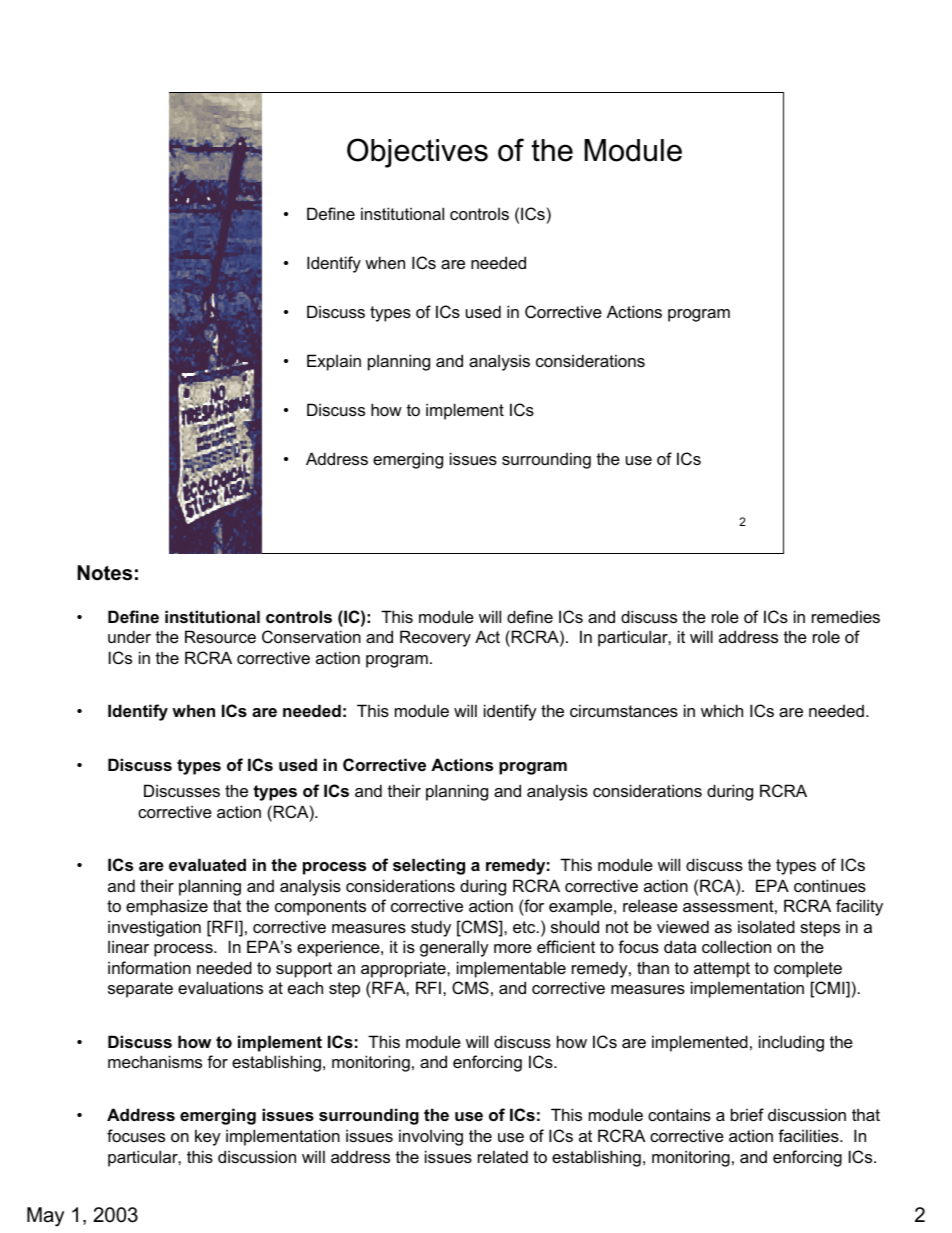  I want to click on selecting, so click(429, 866).
